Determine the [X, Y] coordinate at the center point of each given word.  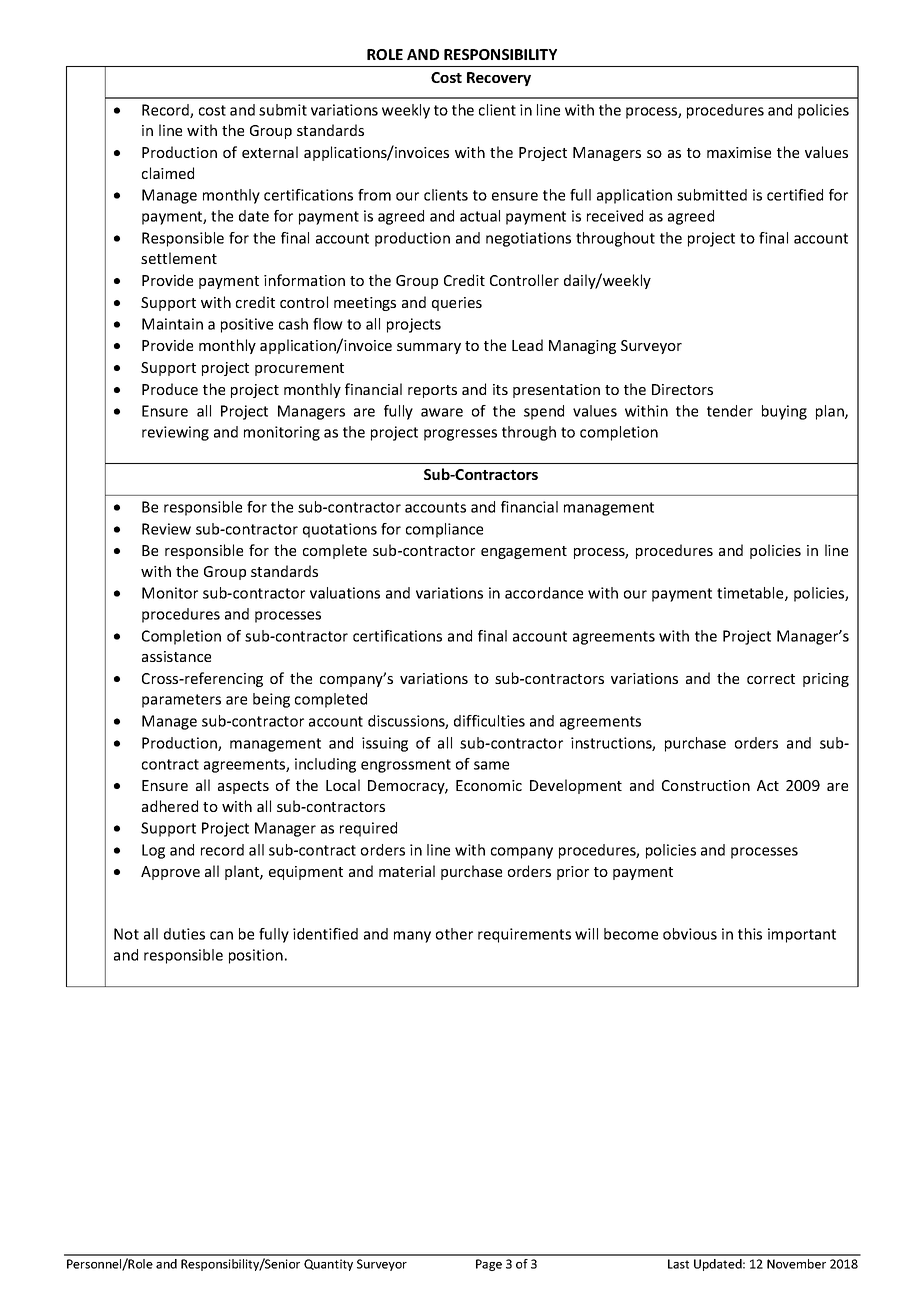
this [750, 934]
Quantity [328, 1265]
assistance [176, 656]
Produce [170, 389]
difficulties [489, 721]
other [454, 934]
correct [771, 679]
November [796, 1264]
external [270, 152]
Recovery [499, 79]
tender [730, 411]
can [221, 935]
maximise [739, 152]
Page [489, 1265]
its [500, 389]
